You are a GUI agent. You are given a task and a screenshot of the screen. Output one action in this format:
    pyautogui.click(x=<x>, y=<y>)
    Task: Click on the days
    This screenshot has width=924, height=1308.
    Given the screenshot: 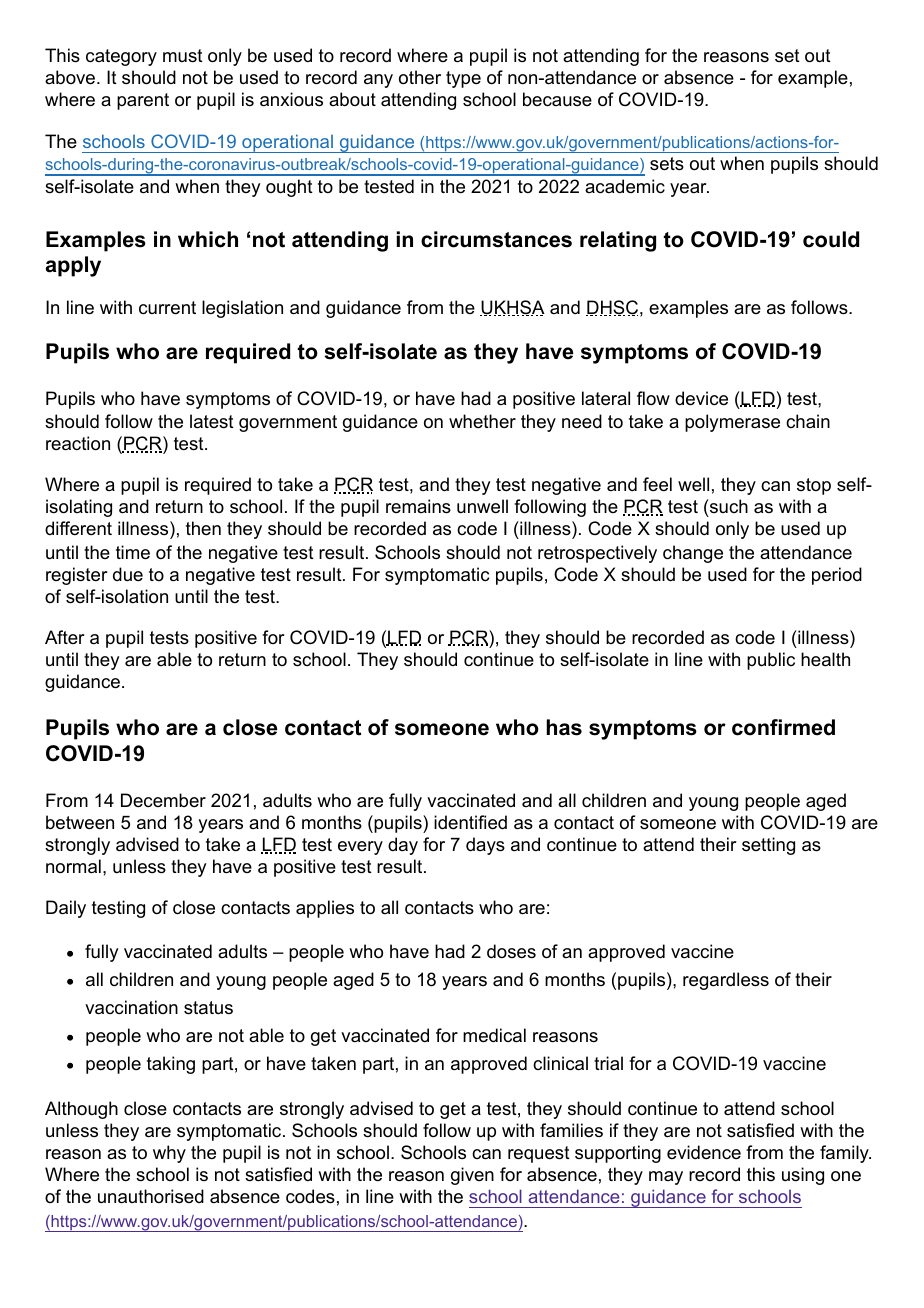 What is the action you would take?
    pyautogui.click(x=485, y=846)
